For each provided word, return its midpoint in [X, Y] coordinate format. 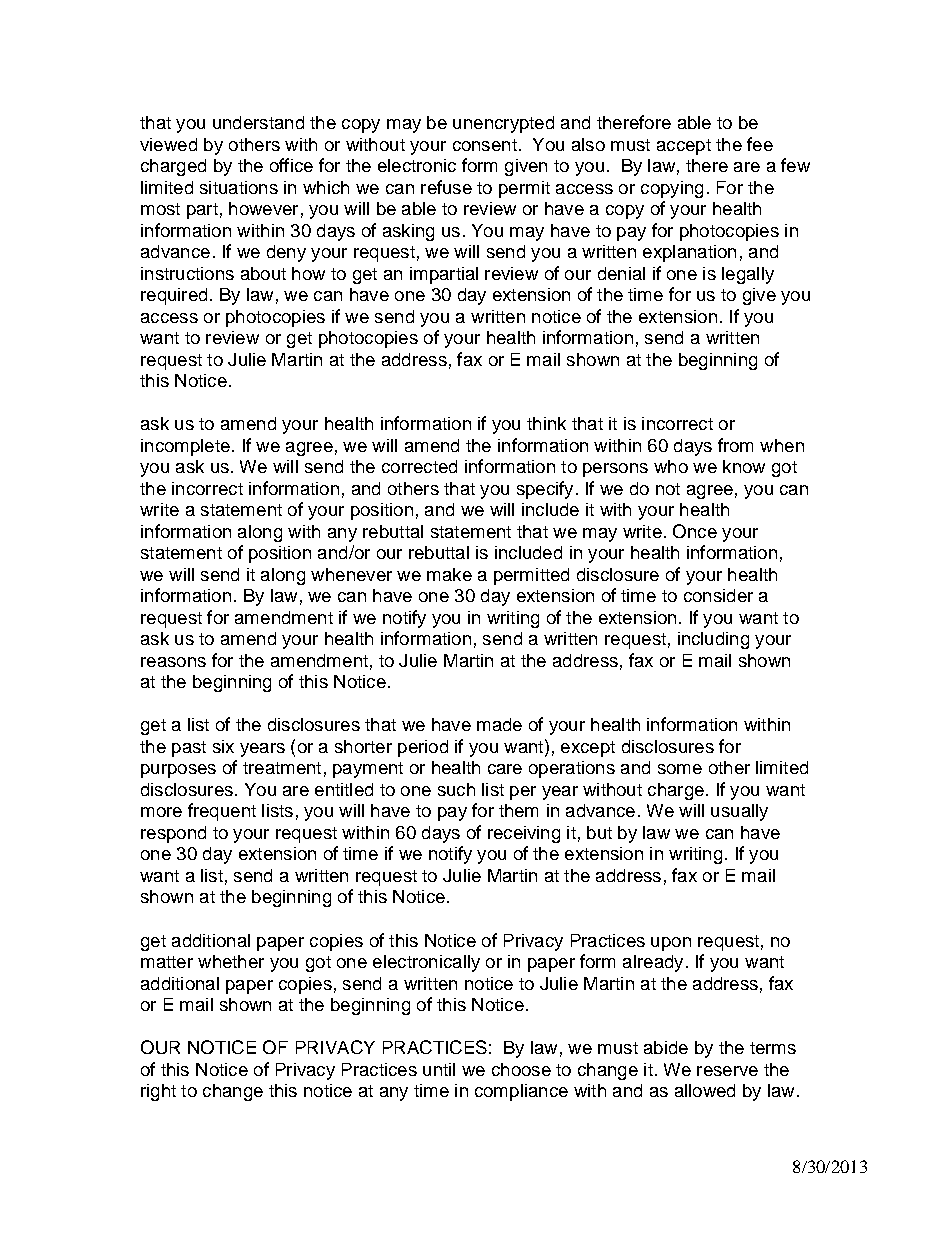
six [223, 746]
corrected [419, 466]
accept [684, 147]
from [735, 445]
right [158, 1092]
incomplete [185, 447]
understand [258, 122]
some [680, 769]
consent [485, 145]
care [505, 769]
